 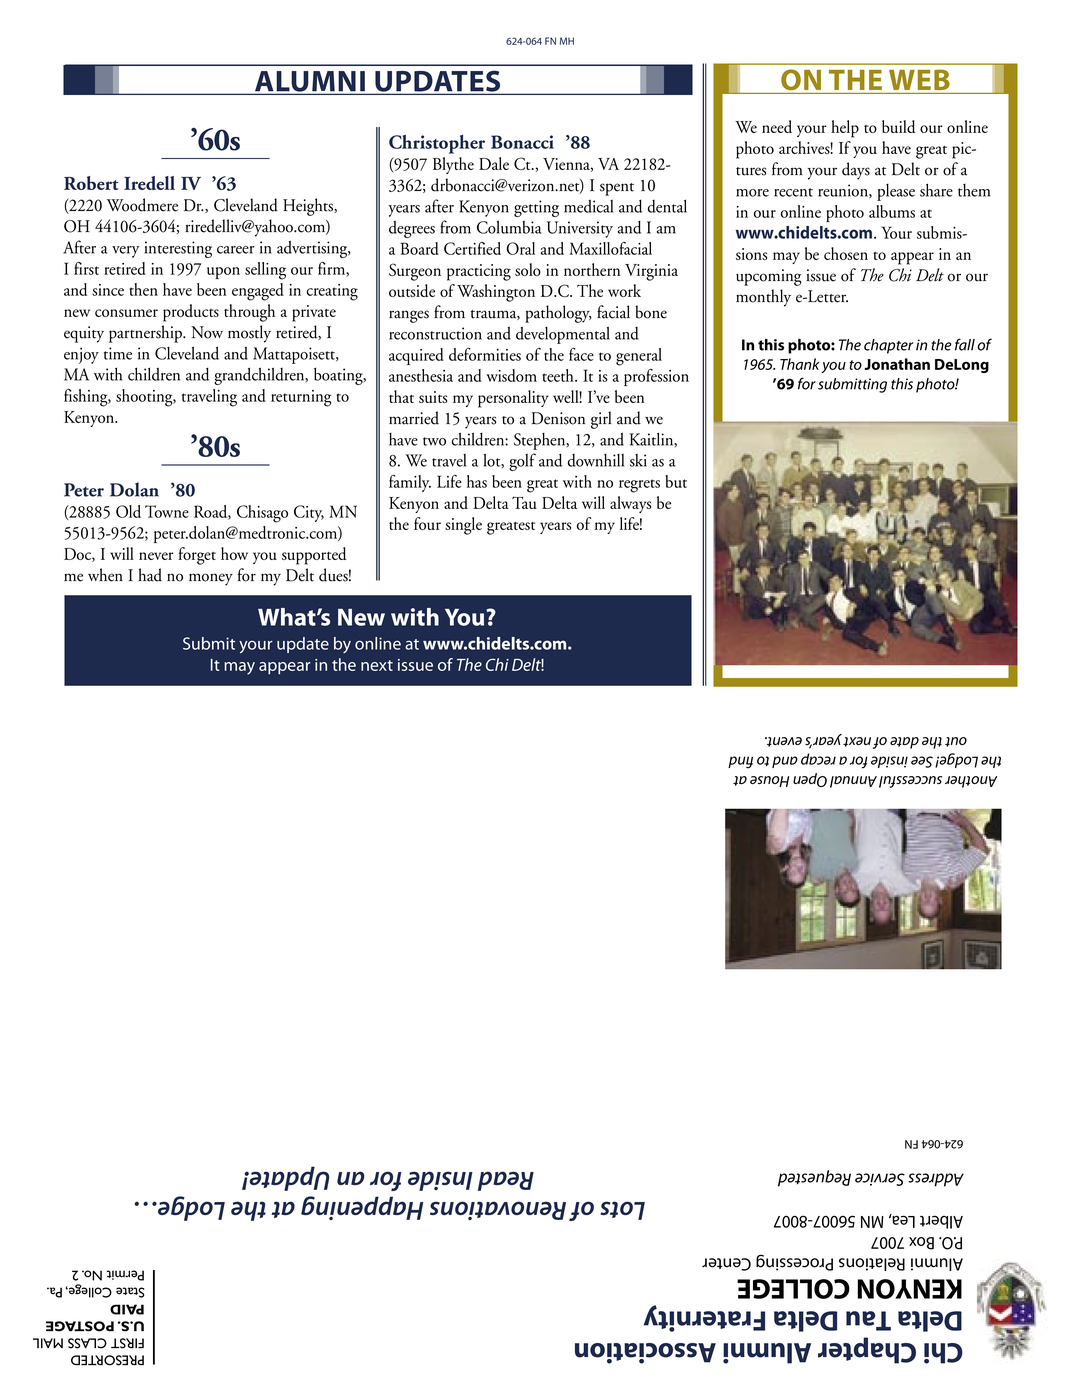 What do you see at coordinates (846, 253) in the screenshot?
I see `chosen` at bounding box center [846, 253].
